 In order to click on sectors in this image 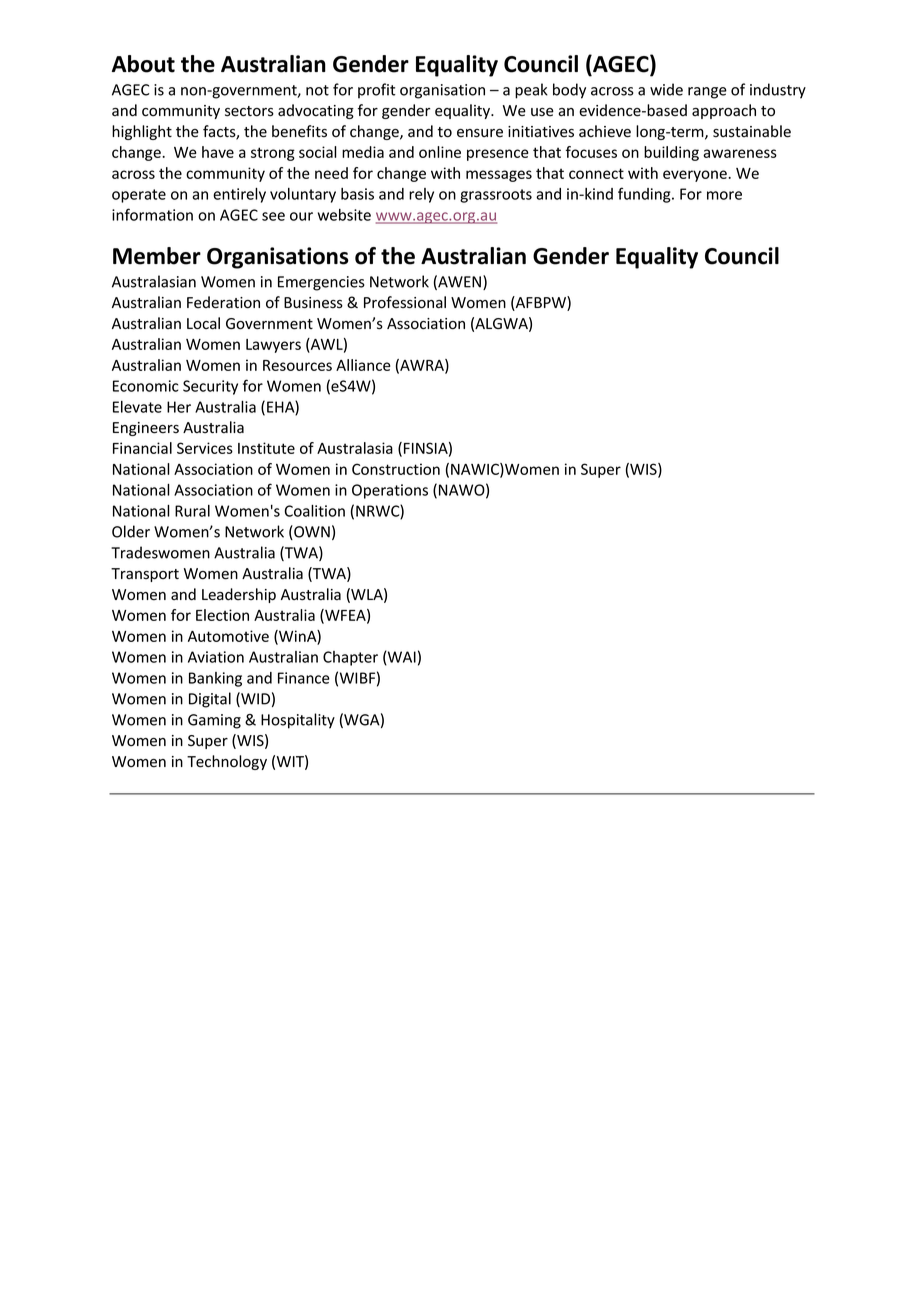, I will do `click(249, 111)`.
